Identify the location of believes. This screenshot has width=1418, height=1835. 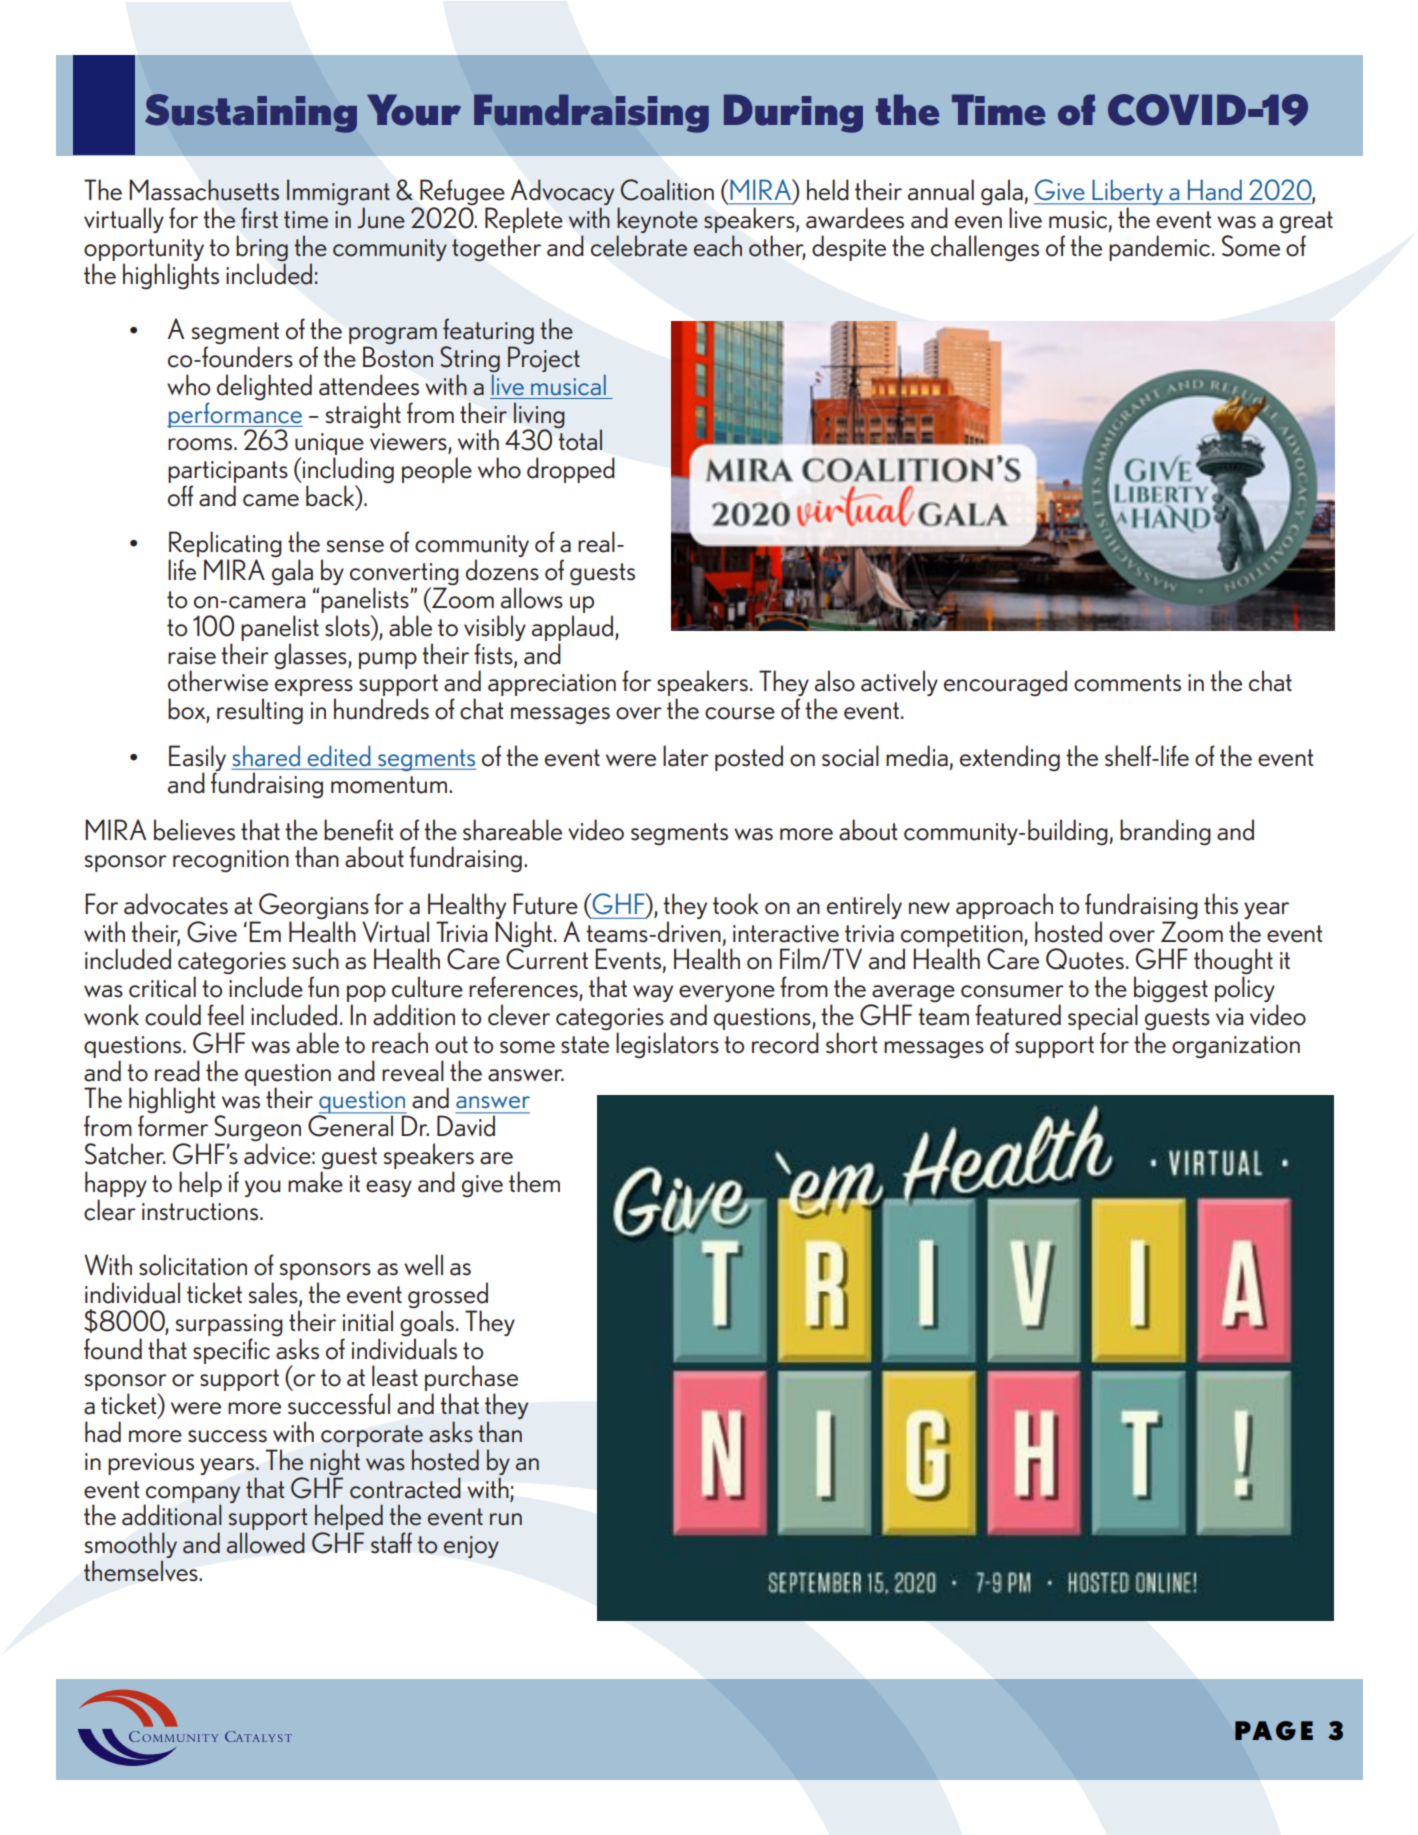
(194, 830).
